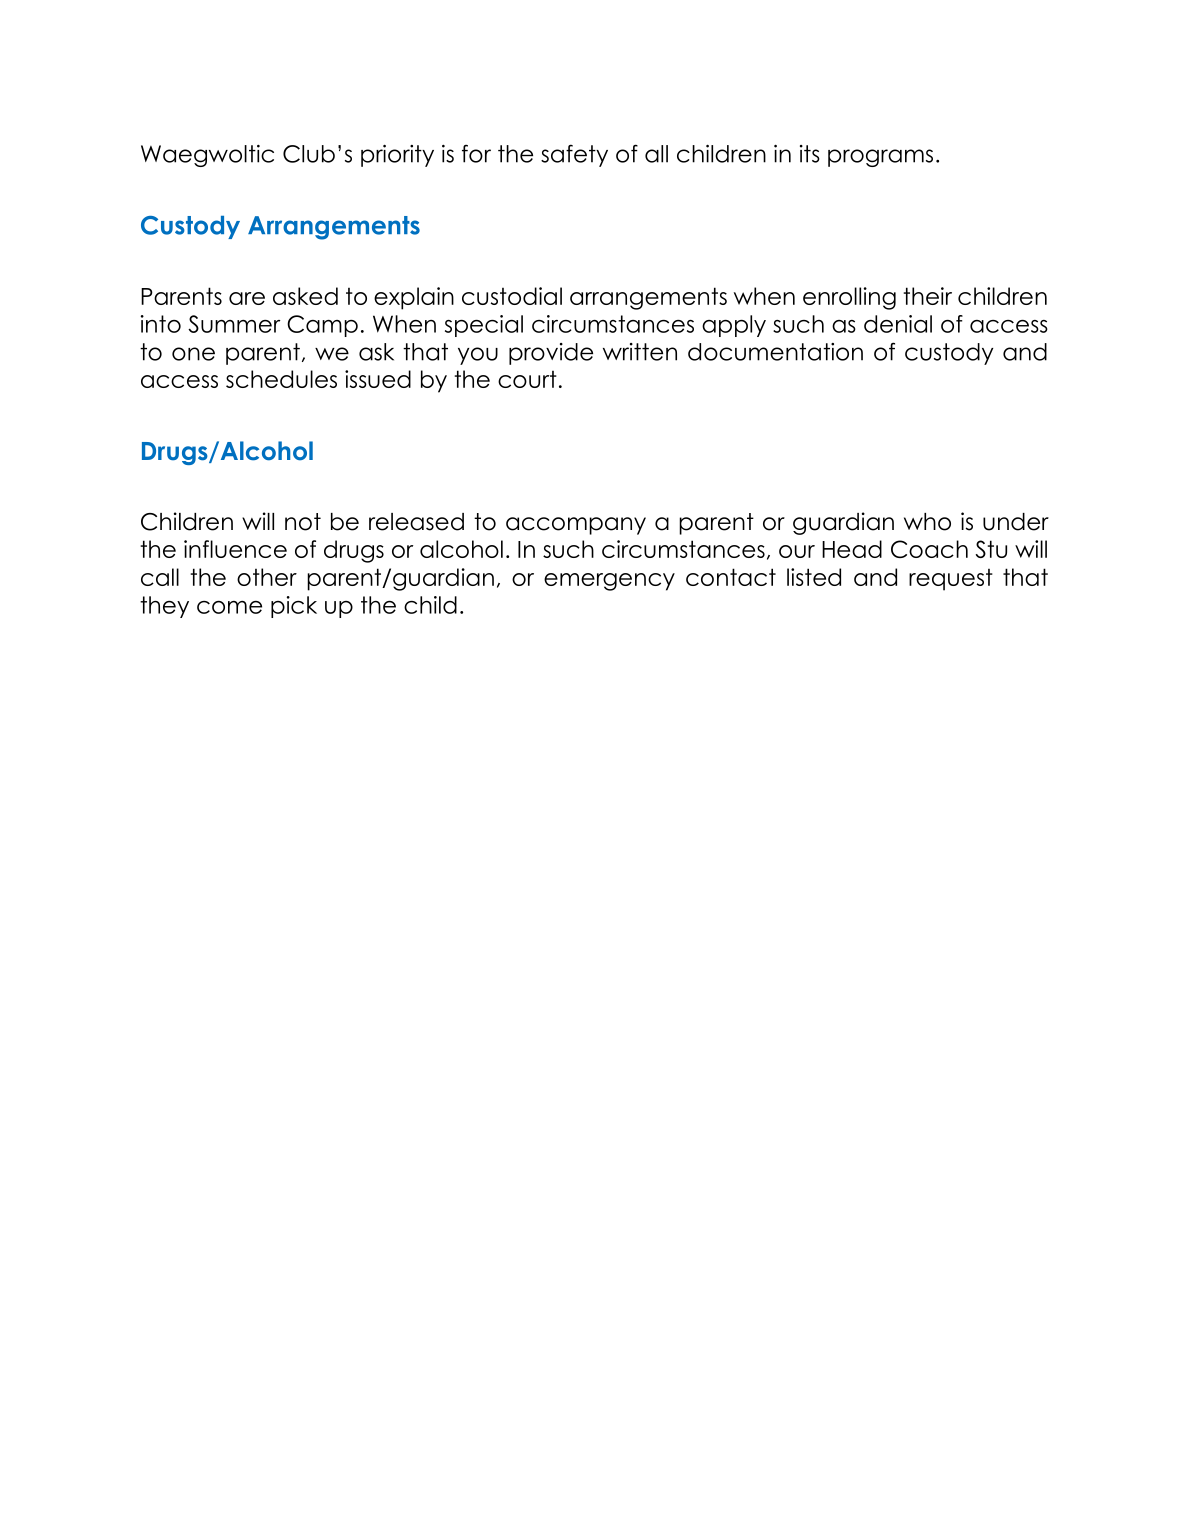 The image size is (1188, 1538). What do you see at coordinates (880, 158) in the document?
I see `programs` at bounding box center [880, 158].
